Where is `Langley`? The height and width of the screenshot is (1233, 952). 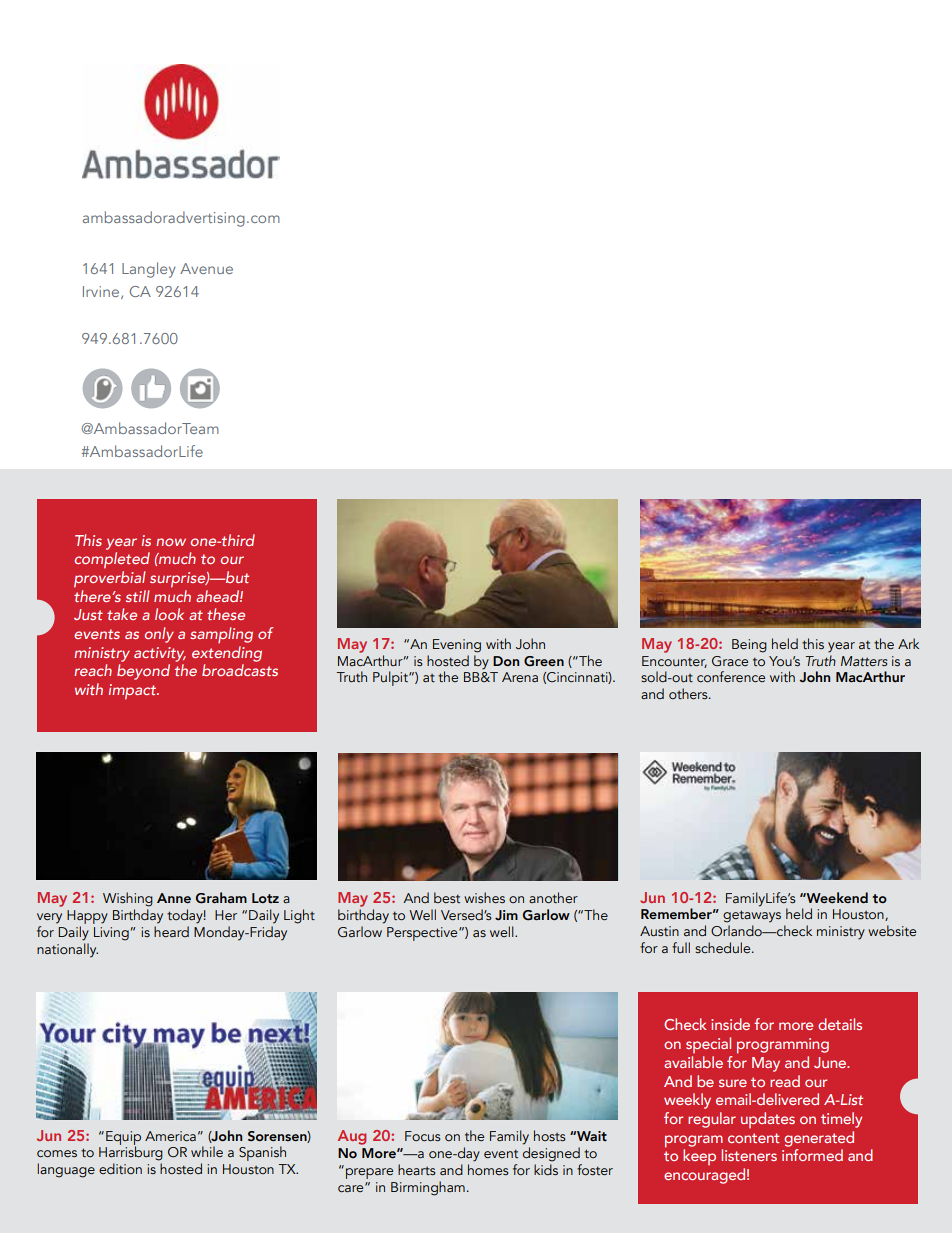 Langley is located at coordinates (149, 270).
